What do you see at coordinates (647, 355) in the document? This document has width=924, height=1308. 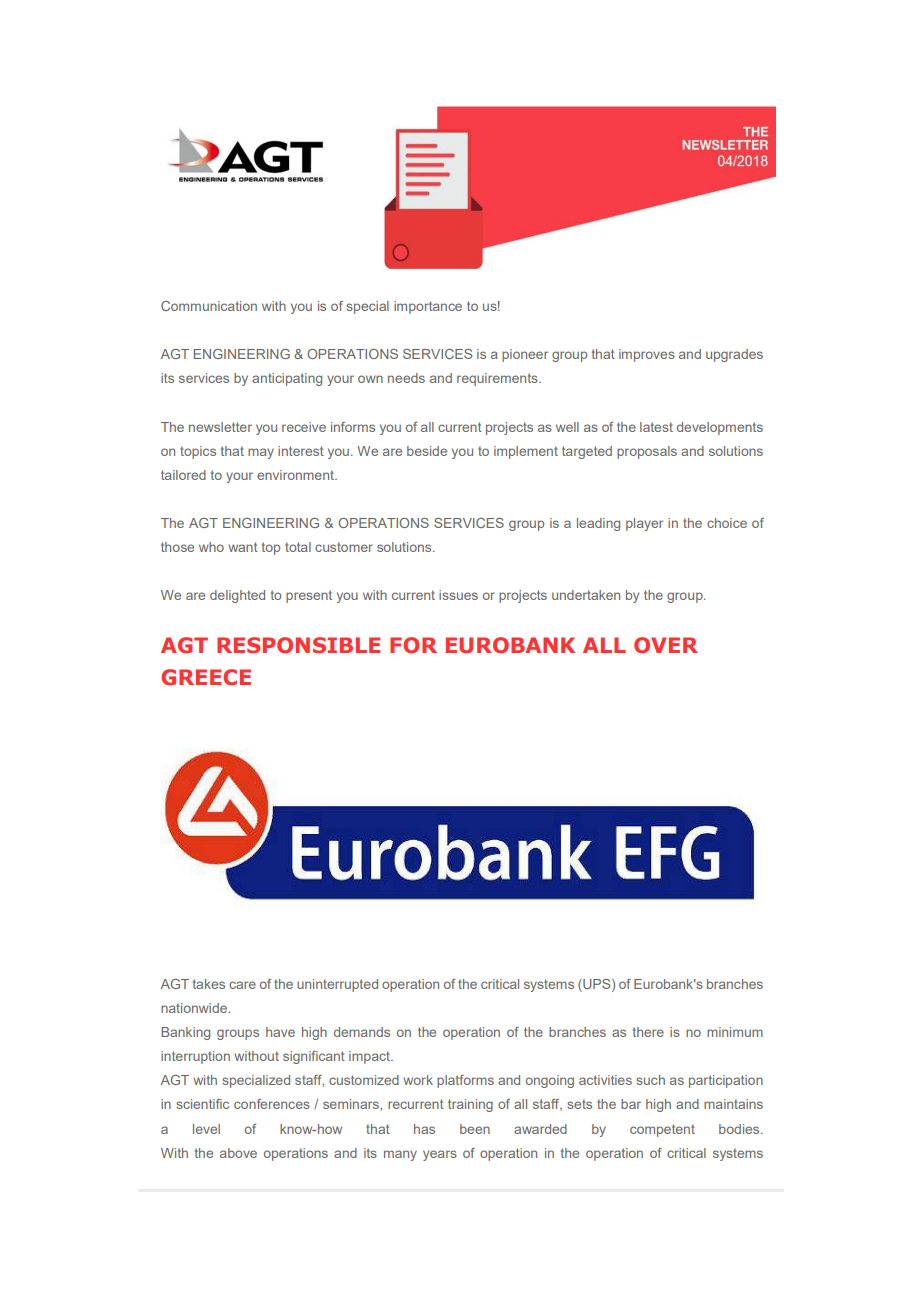 I see `improves` at bounding box center [647, 355].
